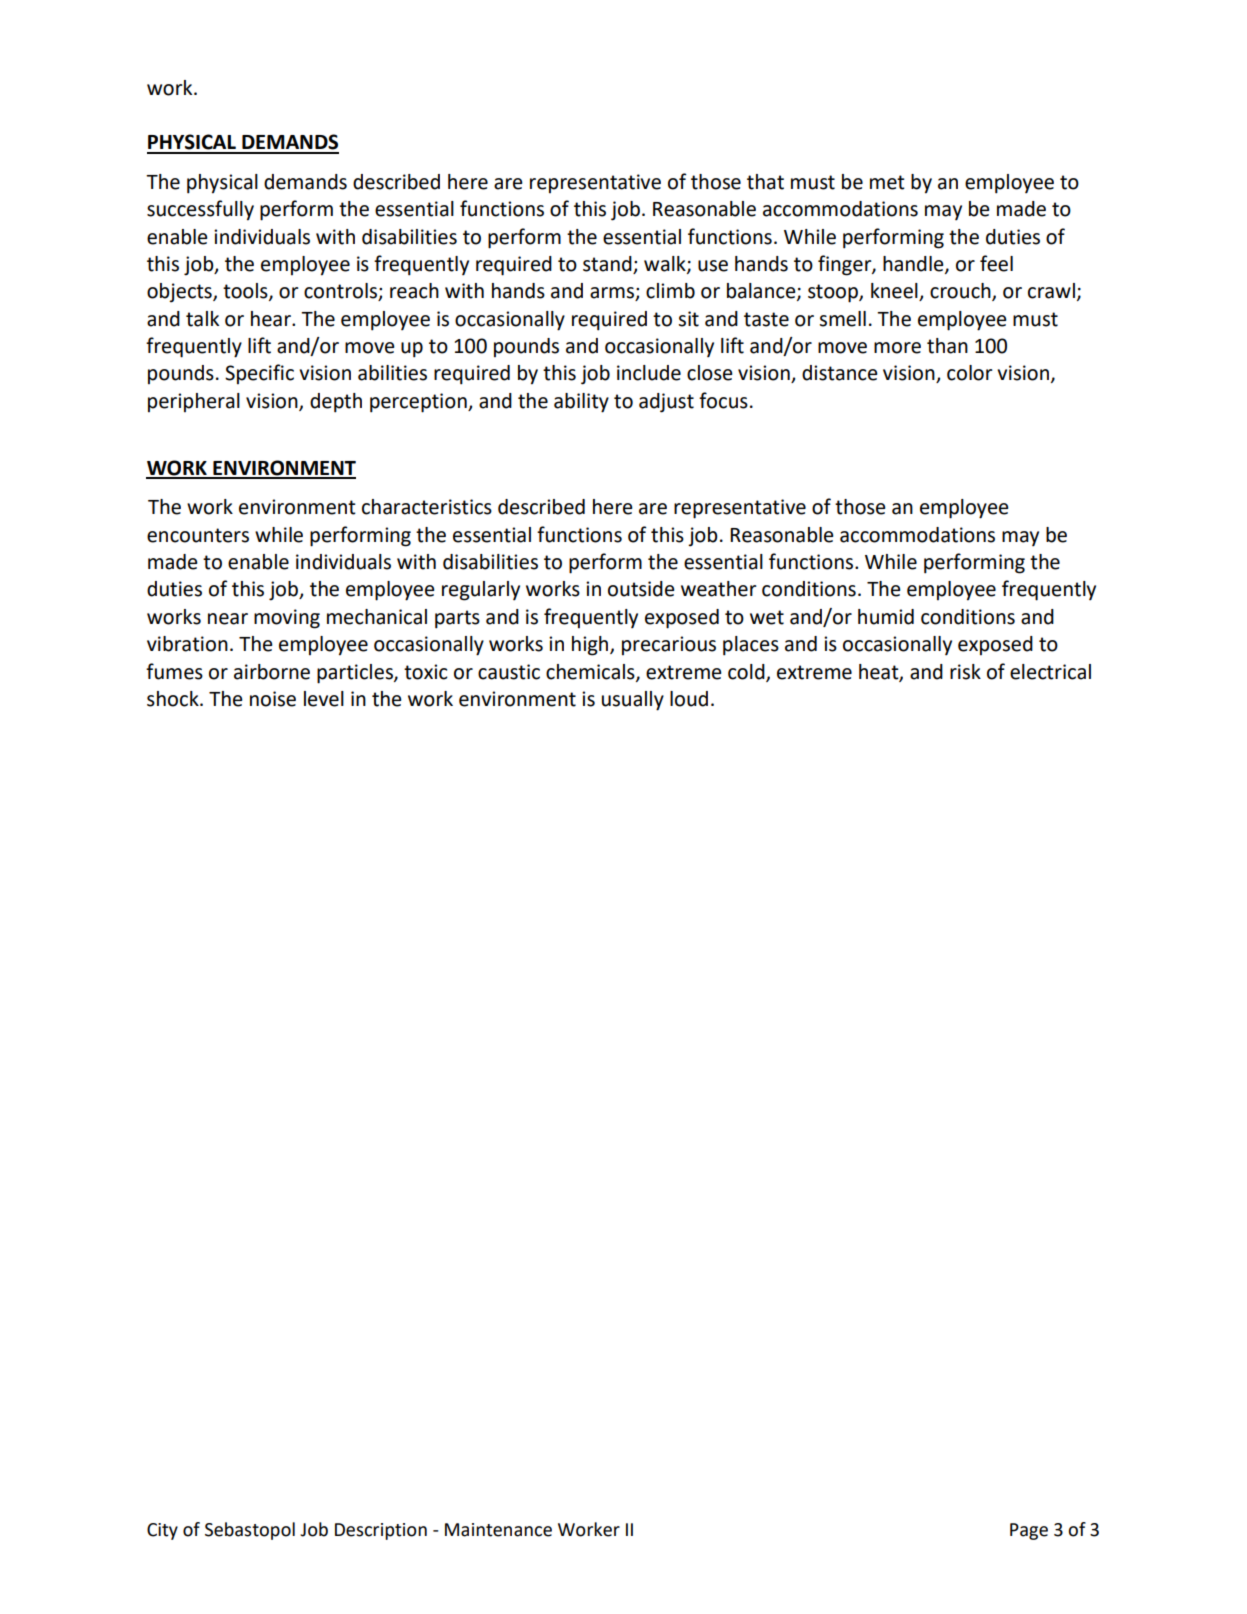  I want to click on handle, so click(914, 265).
